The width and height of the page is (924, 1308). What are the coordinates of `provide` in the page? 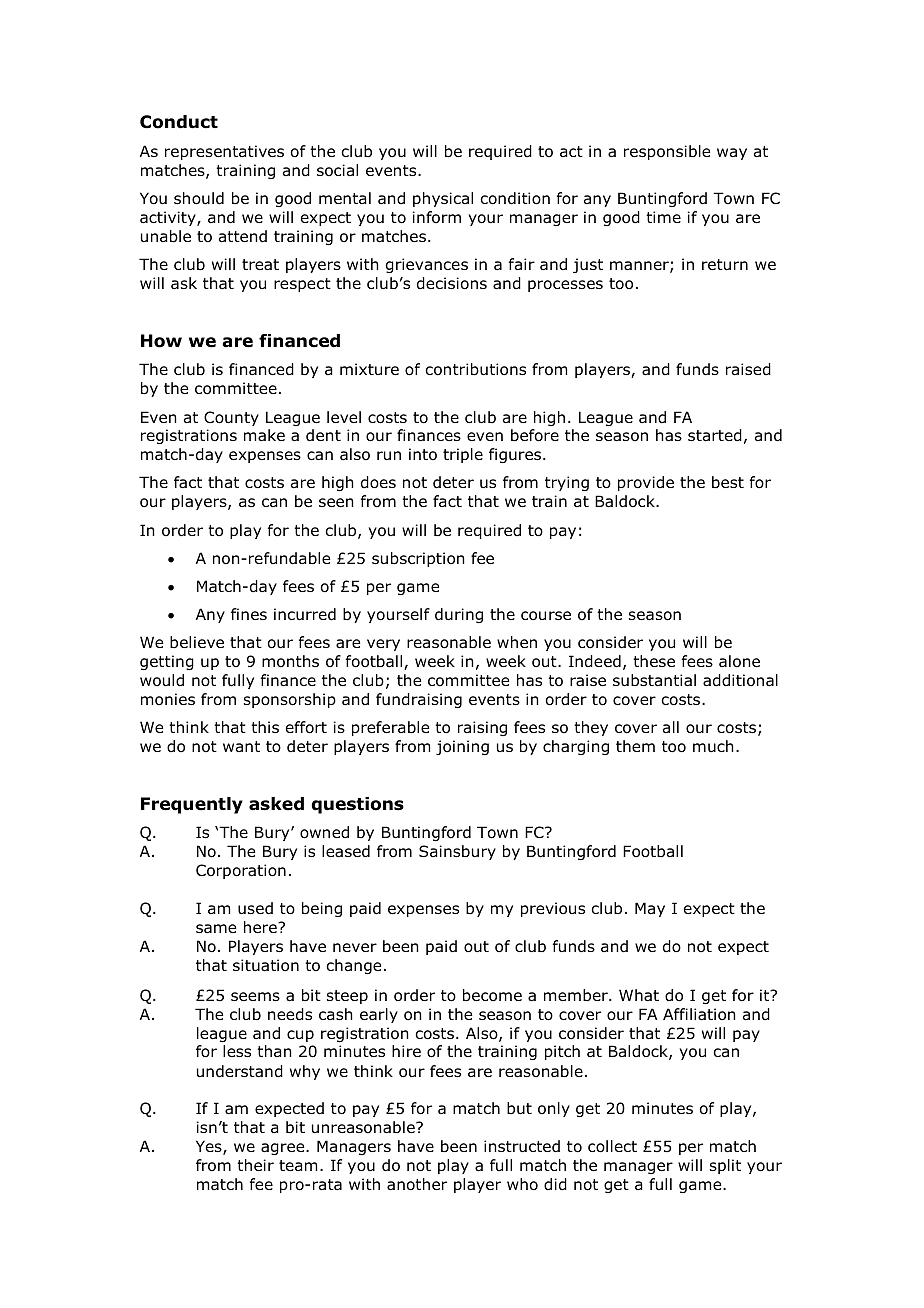 It's located at (646, 483).
